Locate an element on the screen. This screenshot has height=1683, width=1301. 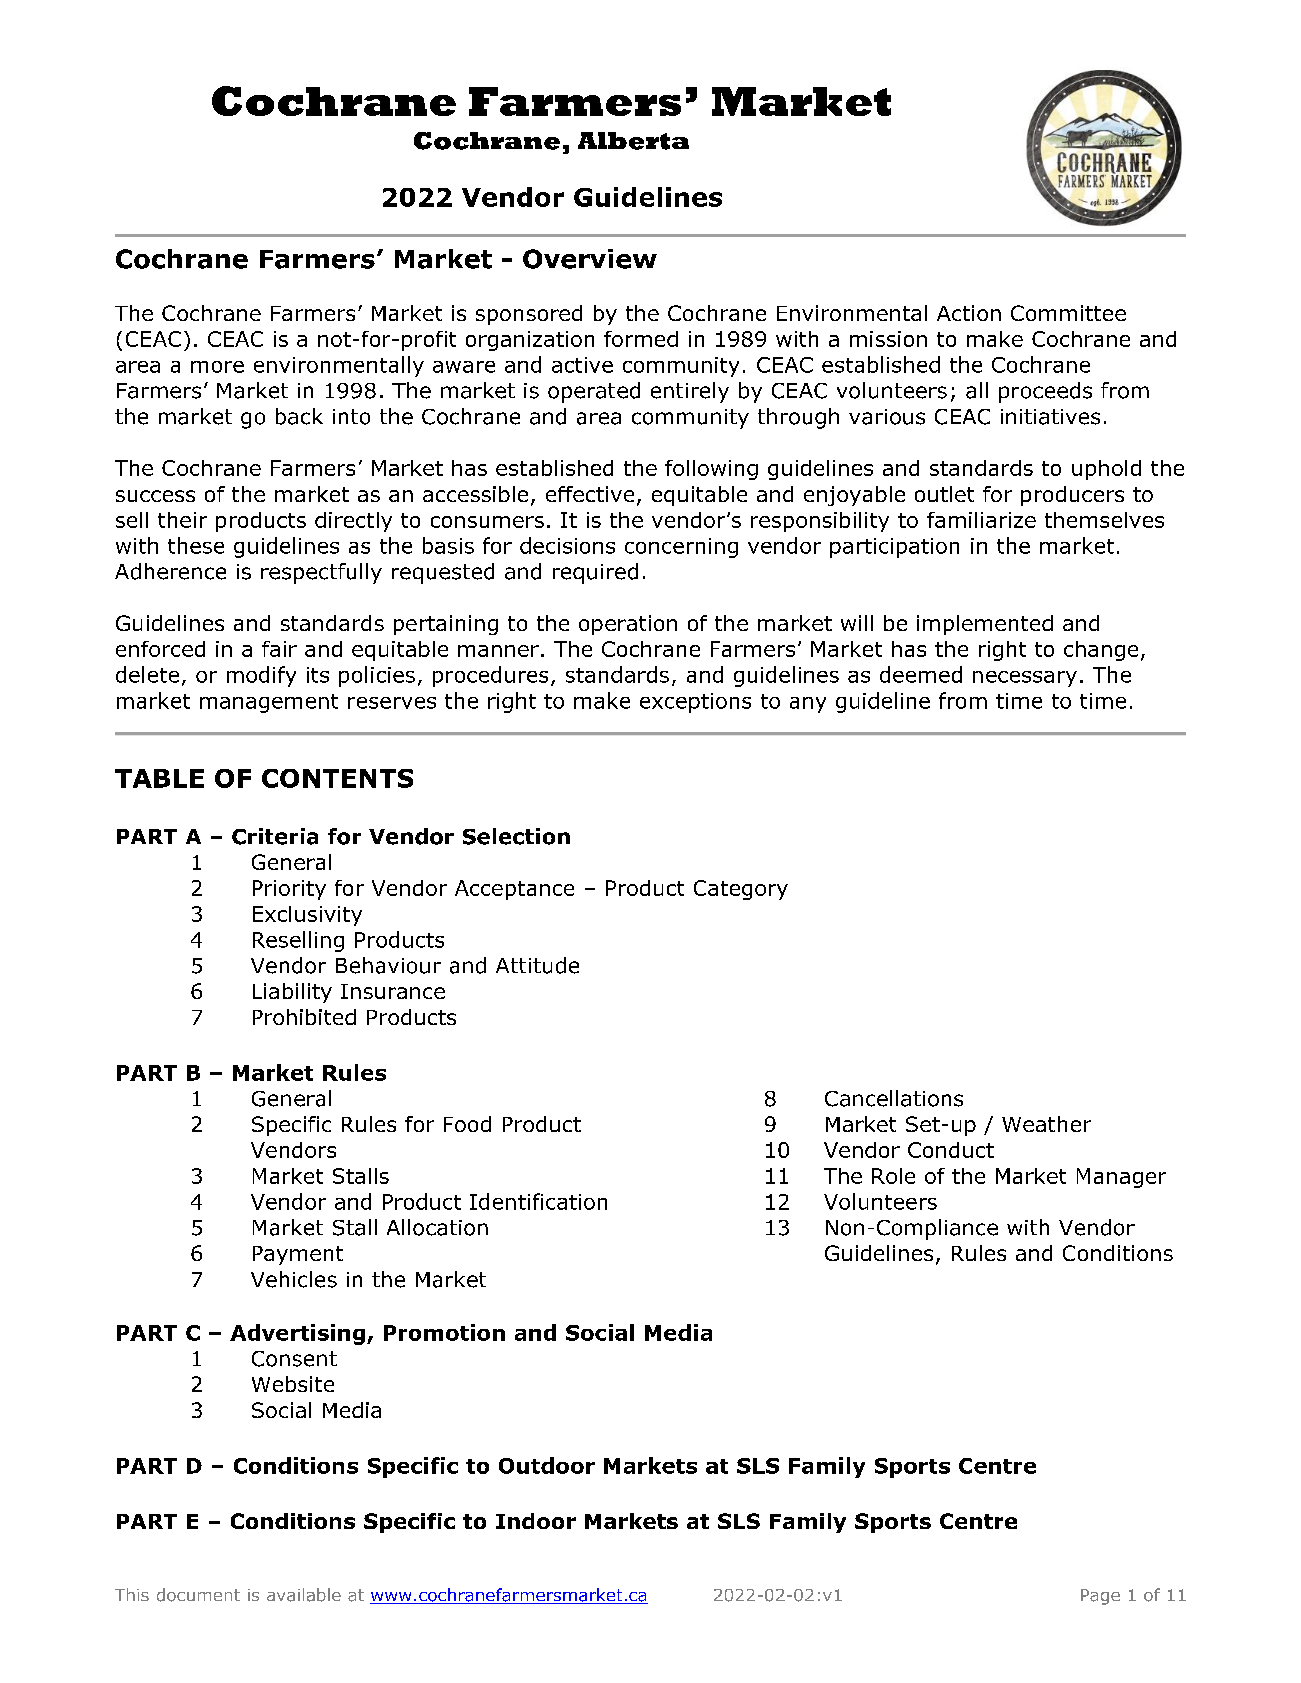
Vehicles is located at coordinates (294, 1279).
